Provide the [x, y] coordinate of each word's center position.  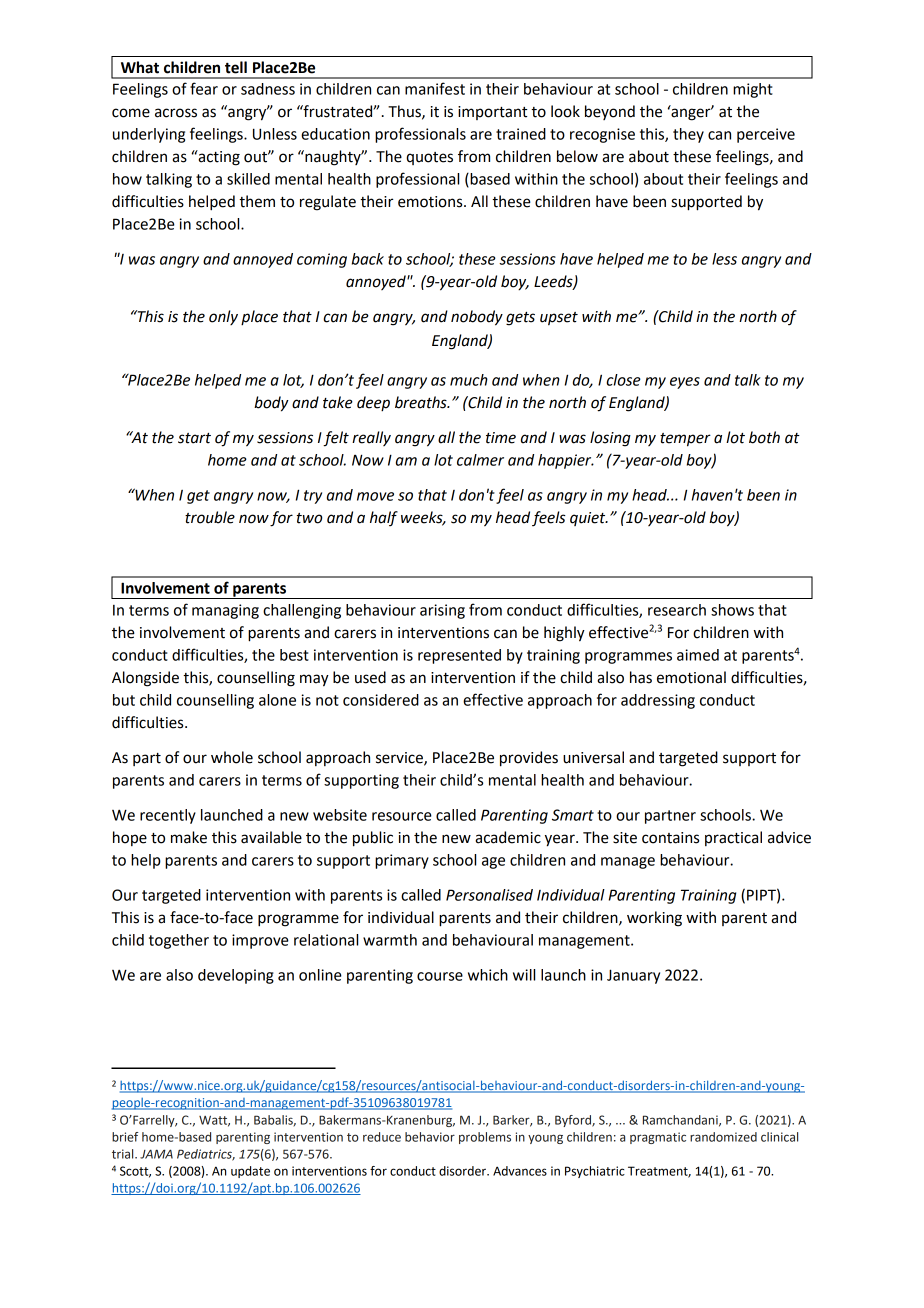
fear [204, 88]
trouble [210, 517]
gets [520, 319]
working [654, 919]
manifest [435, 88]
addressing [658, 701]
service [400, 758]
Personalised [489, 895]
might [753, 90]
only [223, 317]
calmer [480, 460]
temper [685, 440]
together [179, 941]
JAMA [156, 1154]
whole [232, 757]
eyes [685, 383]
